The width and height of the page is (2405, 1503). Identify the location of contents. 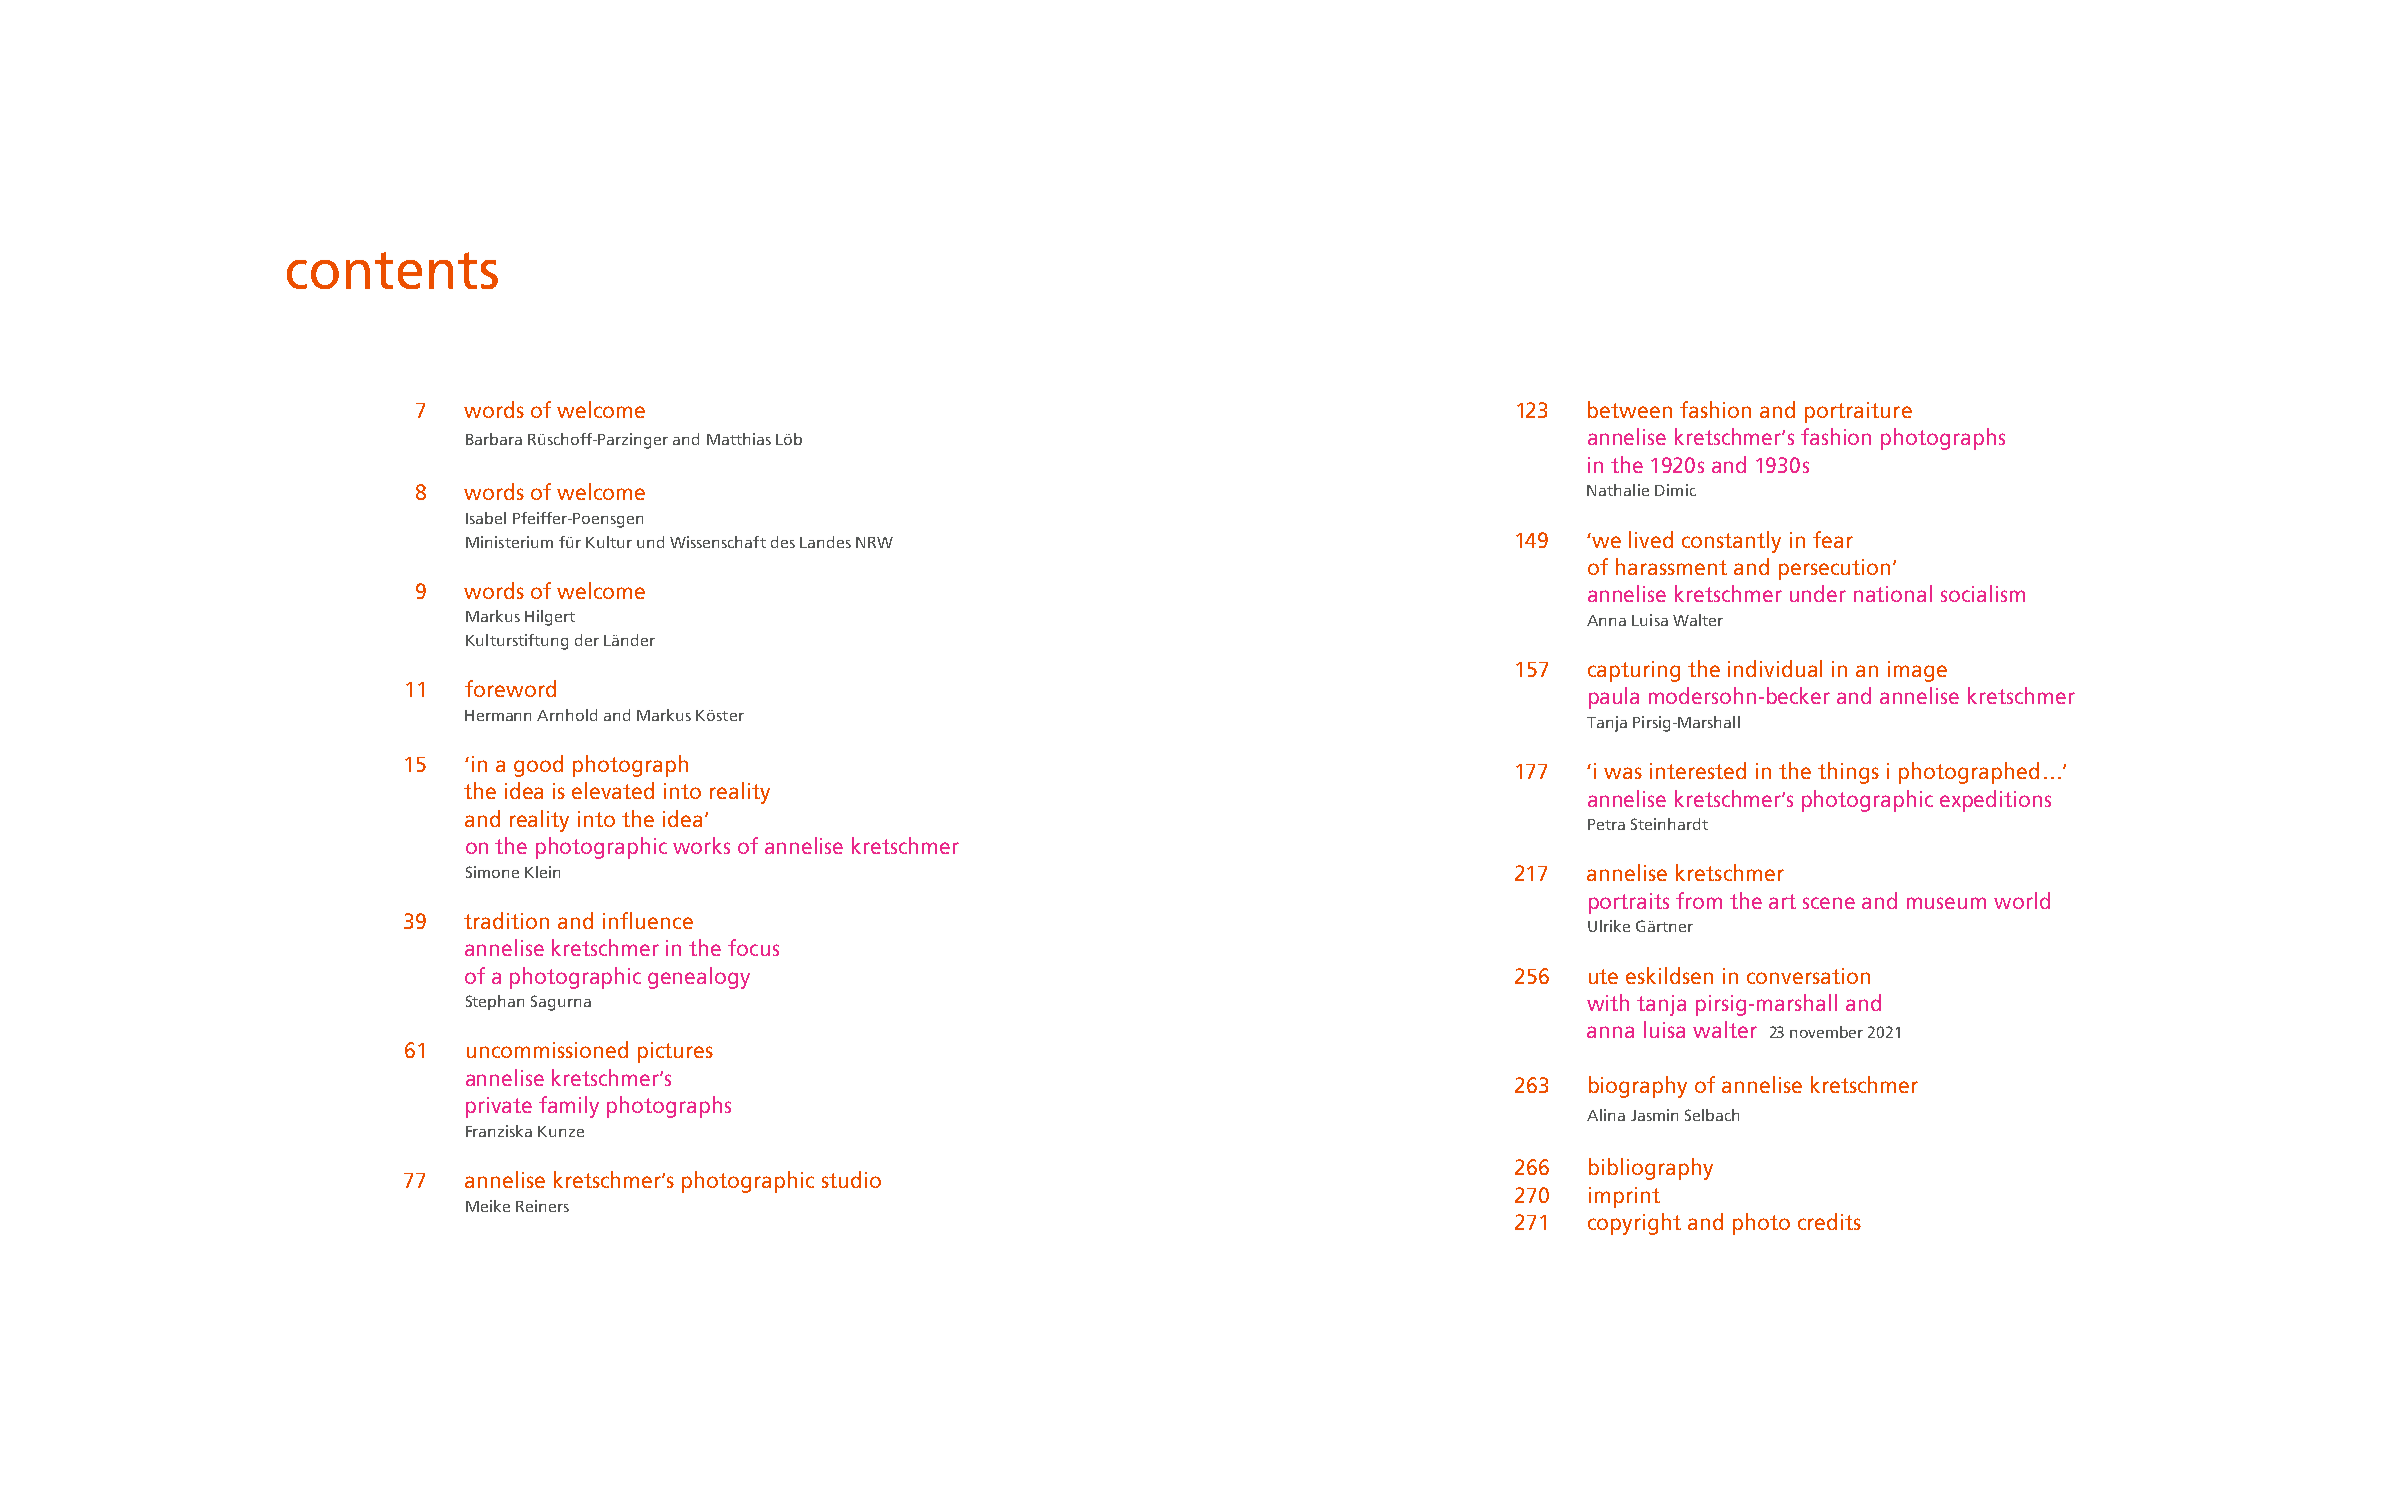
(392, 270).
